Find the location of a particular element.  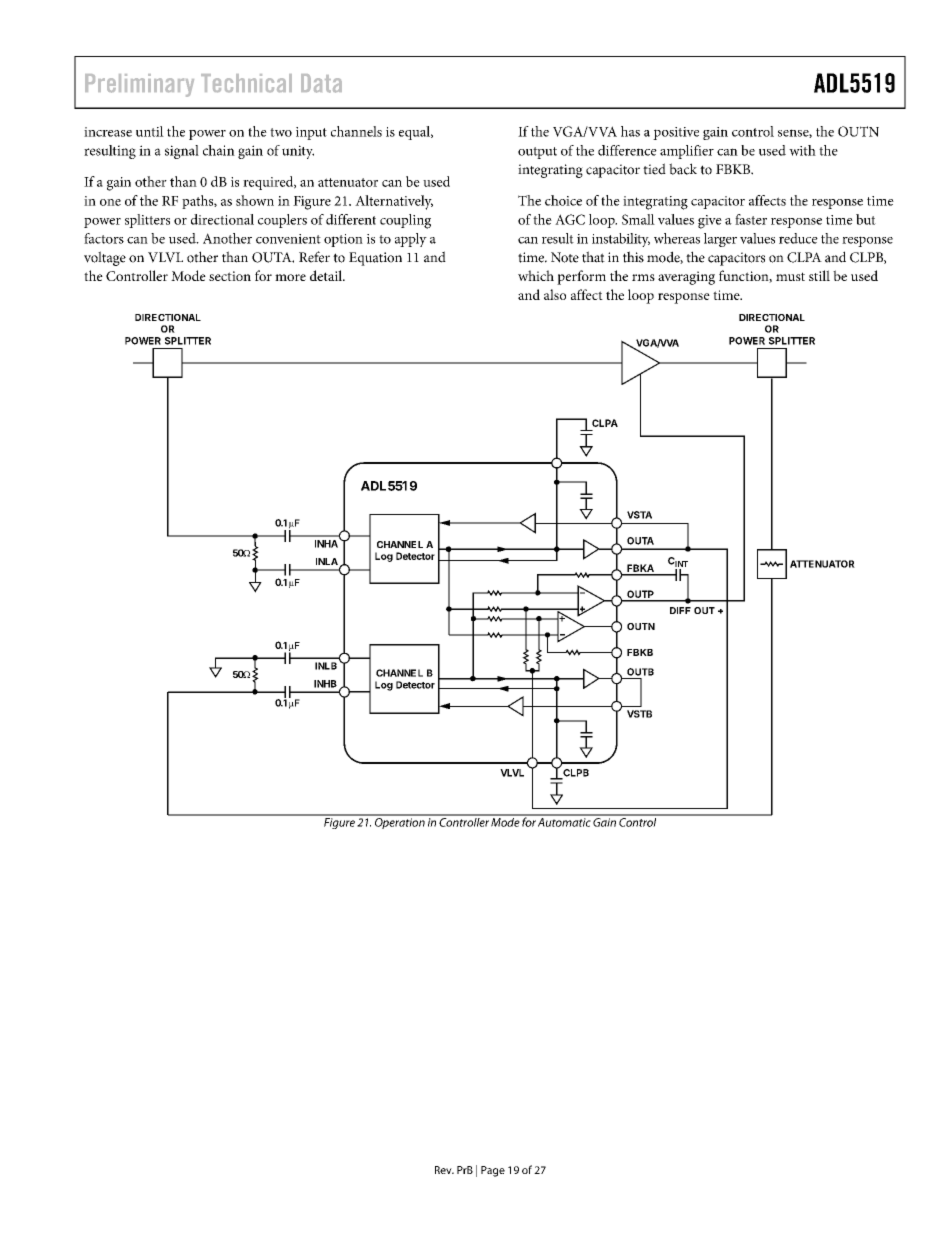

still is located at coordinates (819, 275).
